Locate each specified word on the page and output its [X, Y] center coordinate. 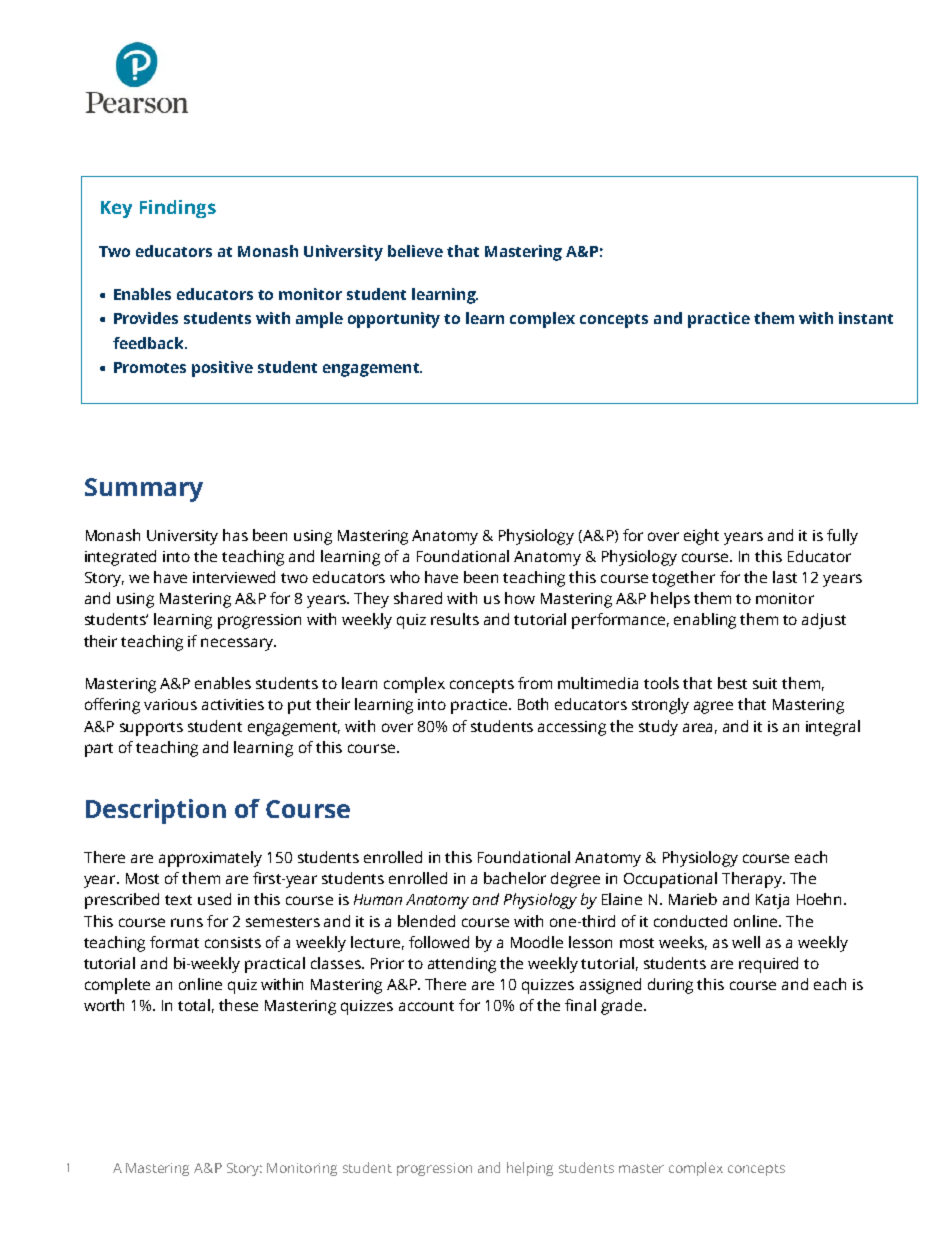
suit [765, 683]
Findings [178, 209]
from [535, 683]
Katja [772, 901]
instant [866, 318]
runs [187, 922]
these [238, 1005]
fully [842, 537]
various [170, 704]
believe [415, 251]
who [405, 577]
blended [426, 921]
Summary [144, 490]
